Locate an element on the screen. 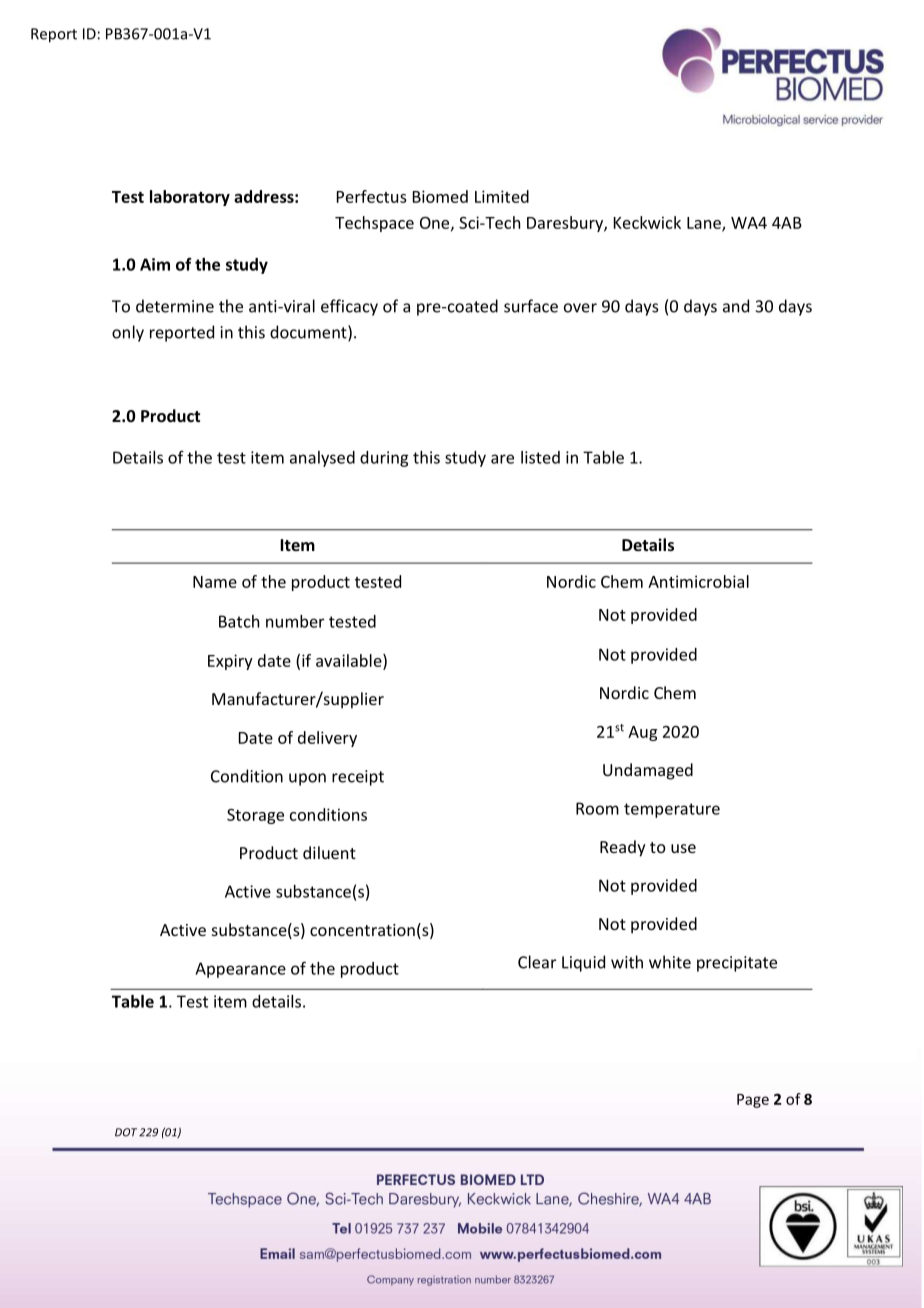 This screenshot has width=924, height=1308. One is located at coordinates (436, 224).
